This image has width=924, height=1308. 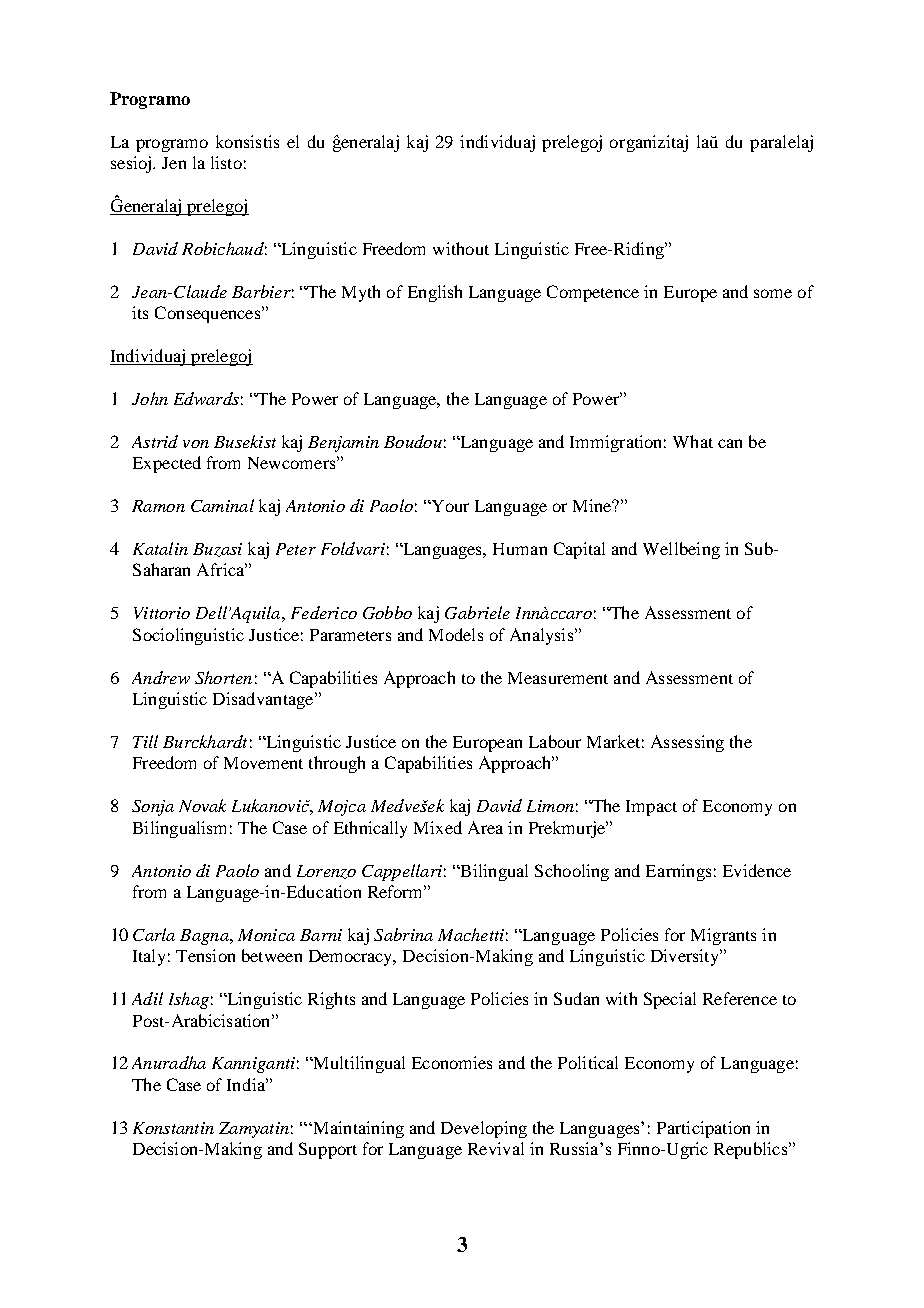 I want to click on What, so click(x=693, y=441).
